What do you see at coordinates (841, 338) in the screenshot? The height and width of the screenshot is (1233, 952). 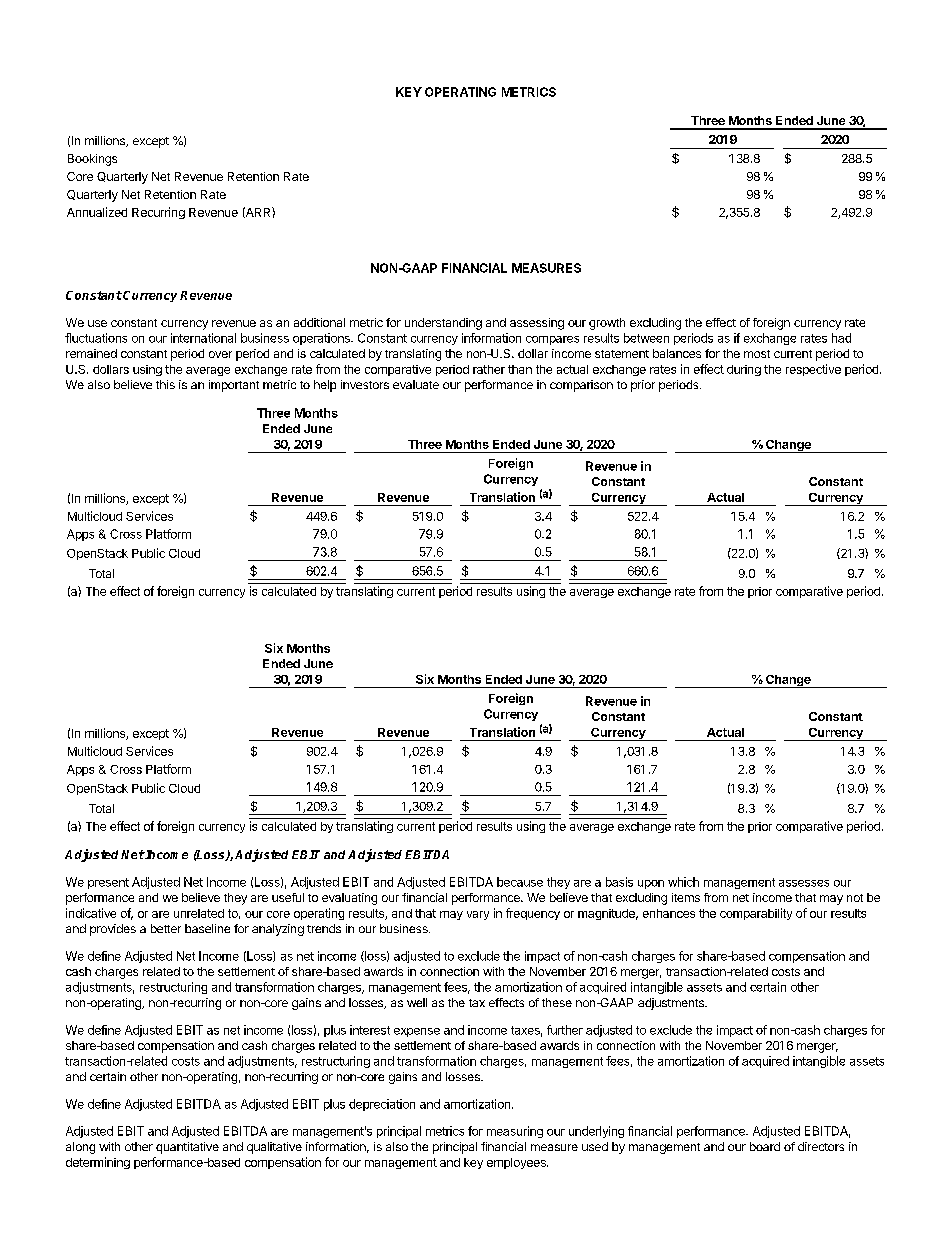 I see `had` at bounding box center [841, 338].
